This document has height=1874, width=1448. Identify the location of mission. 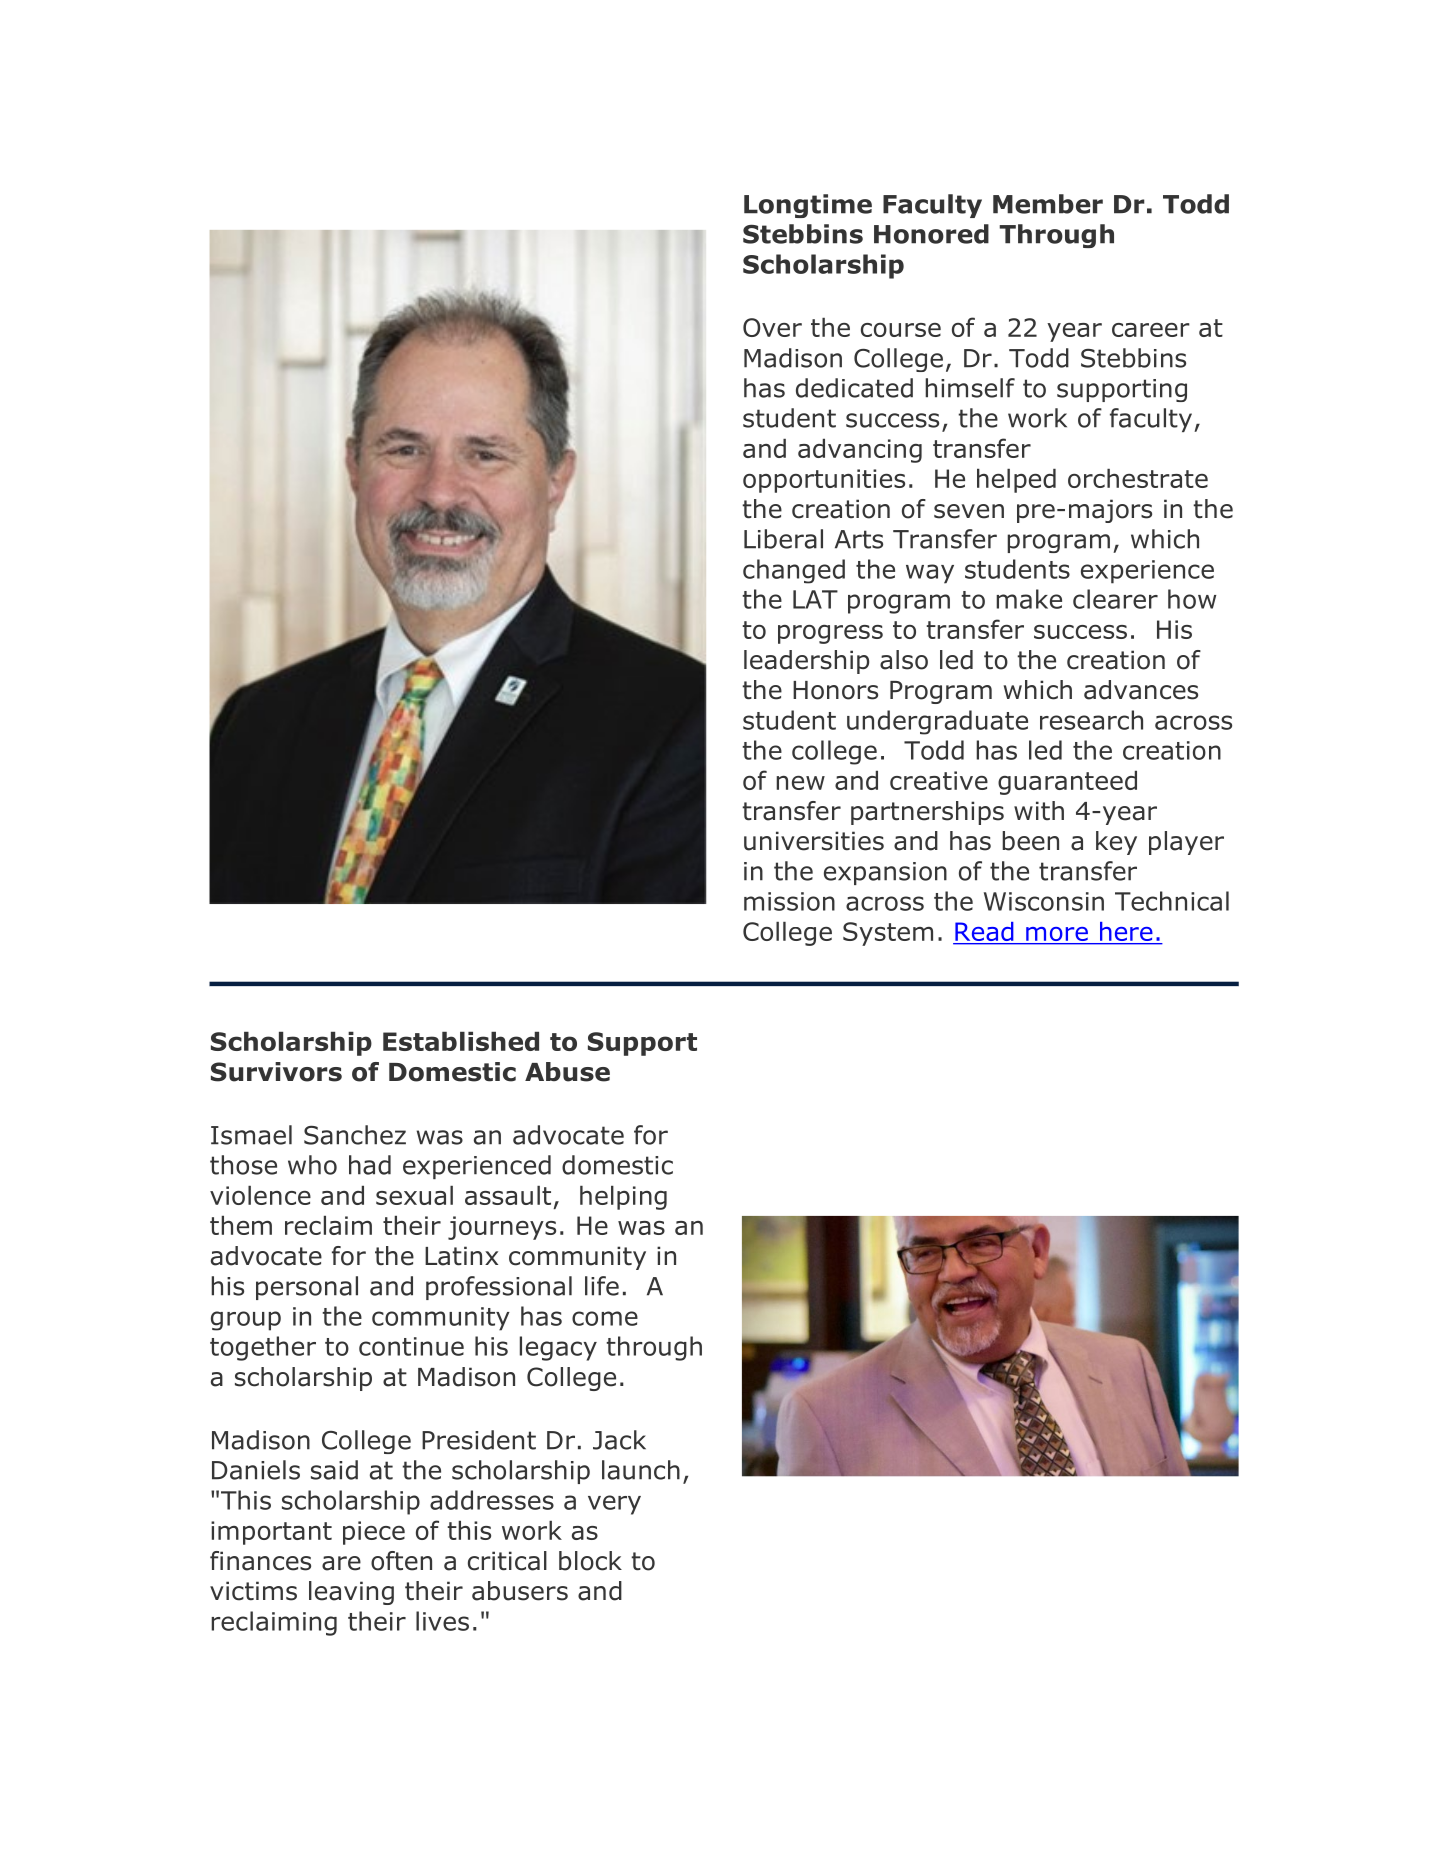
(789, 901).
